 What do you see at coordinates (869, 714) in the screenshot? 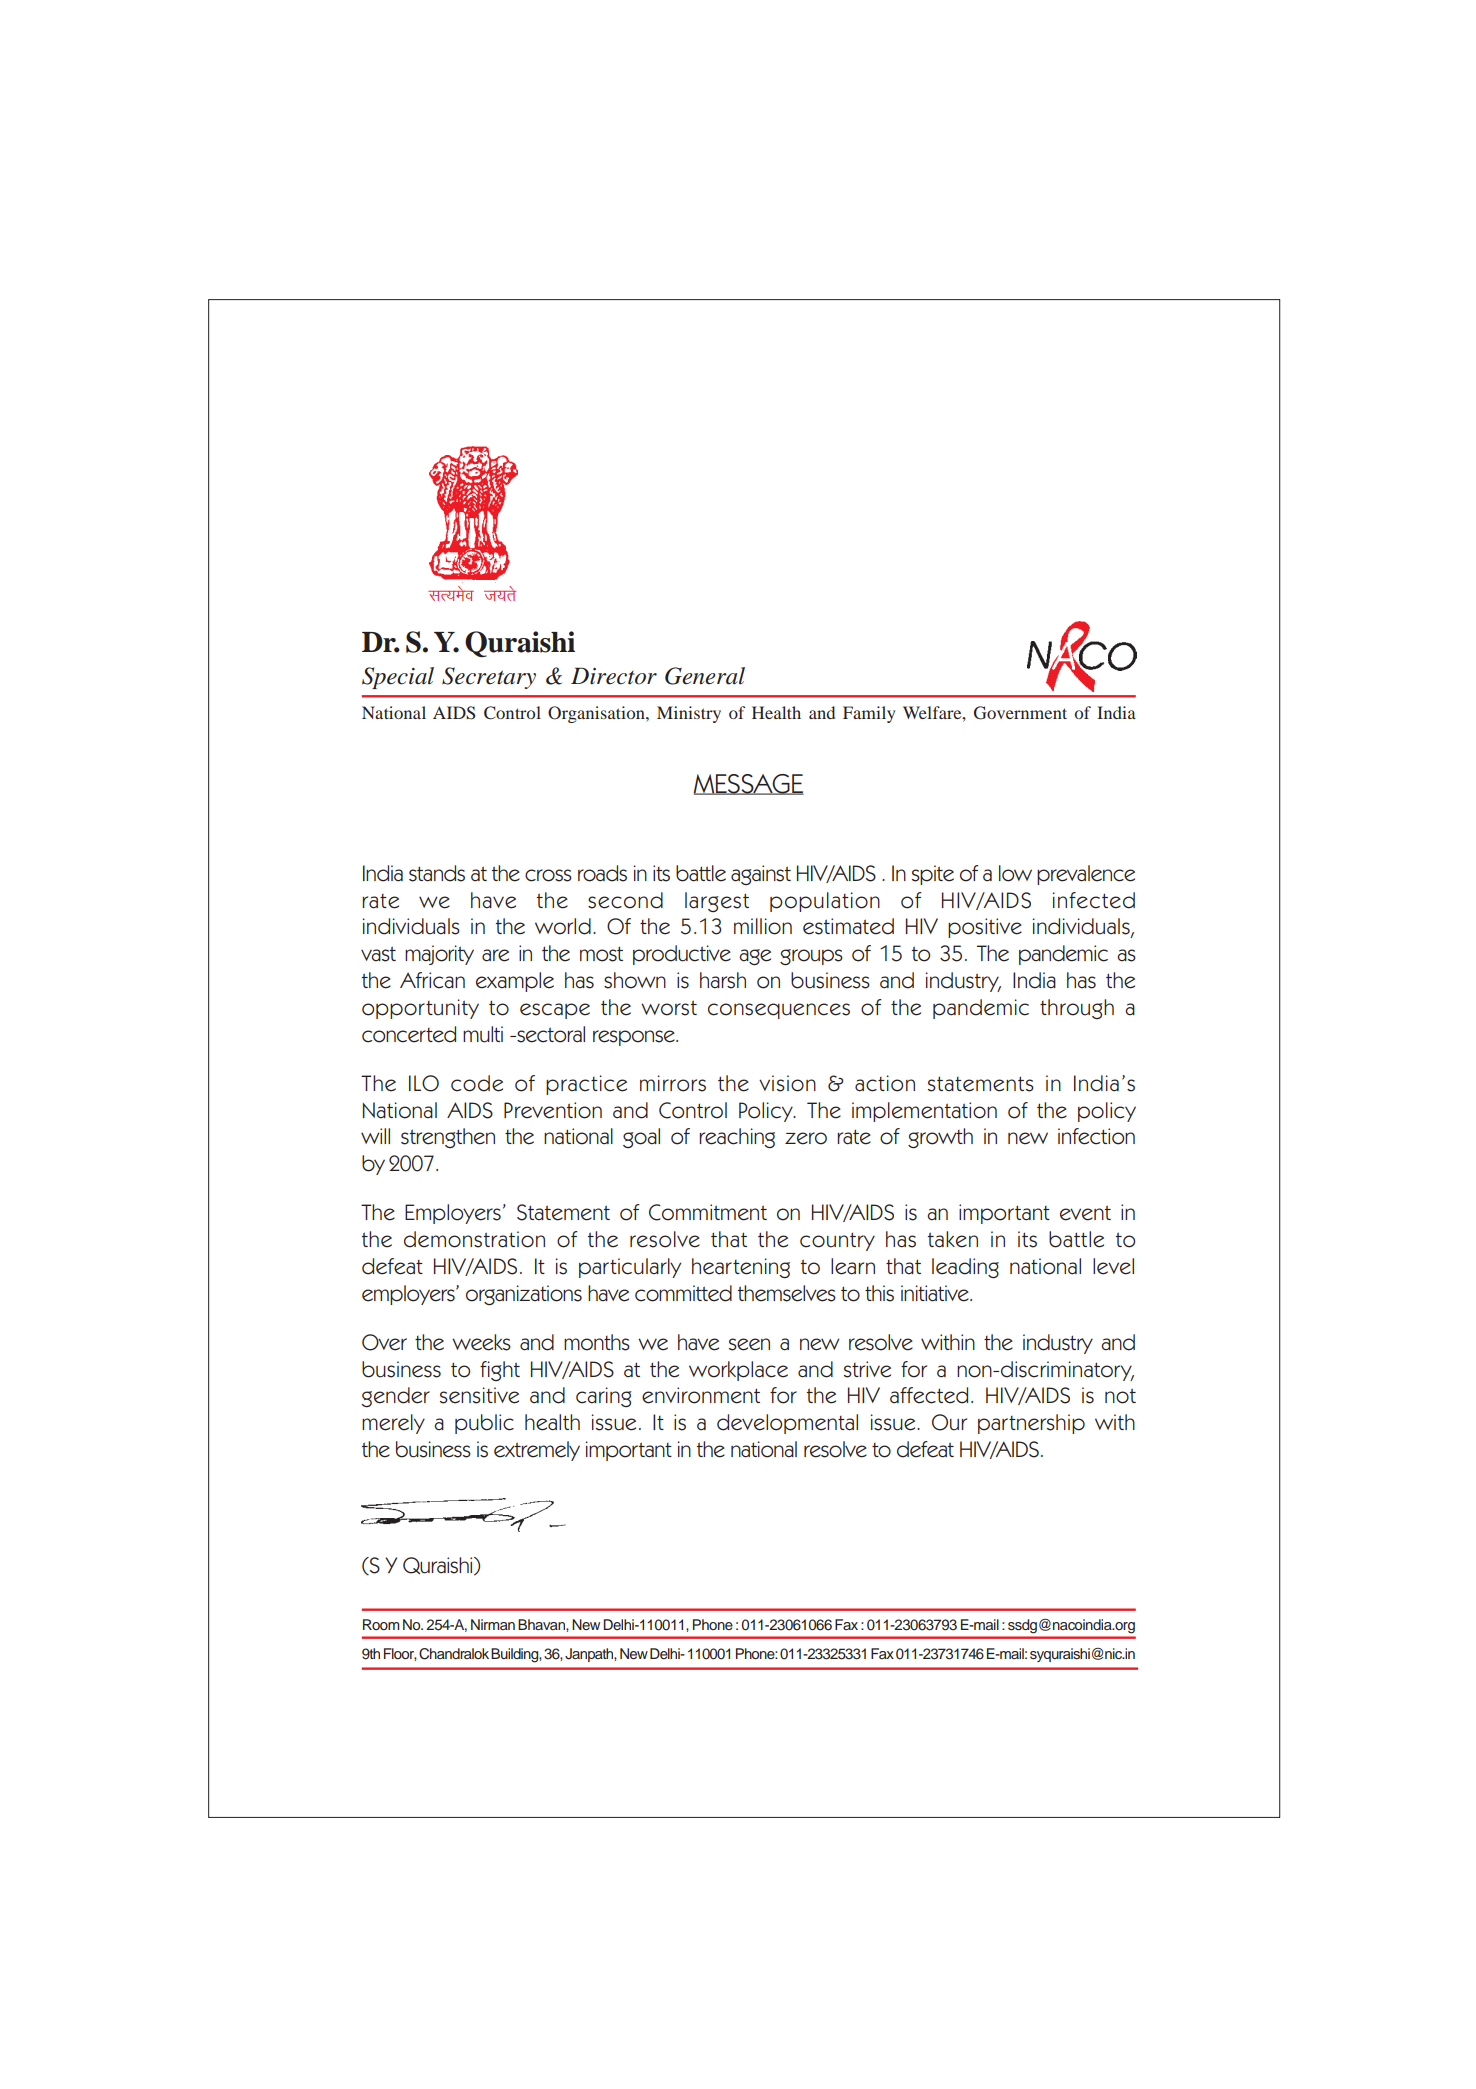
I see `Family` at bounding box center [869, 714].
